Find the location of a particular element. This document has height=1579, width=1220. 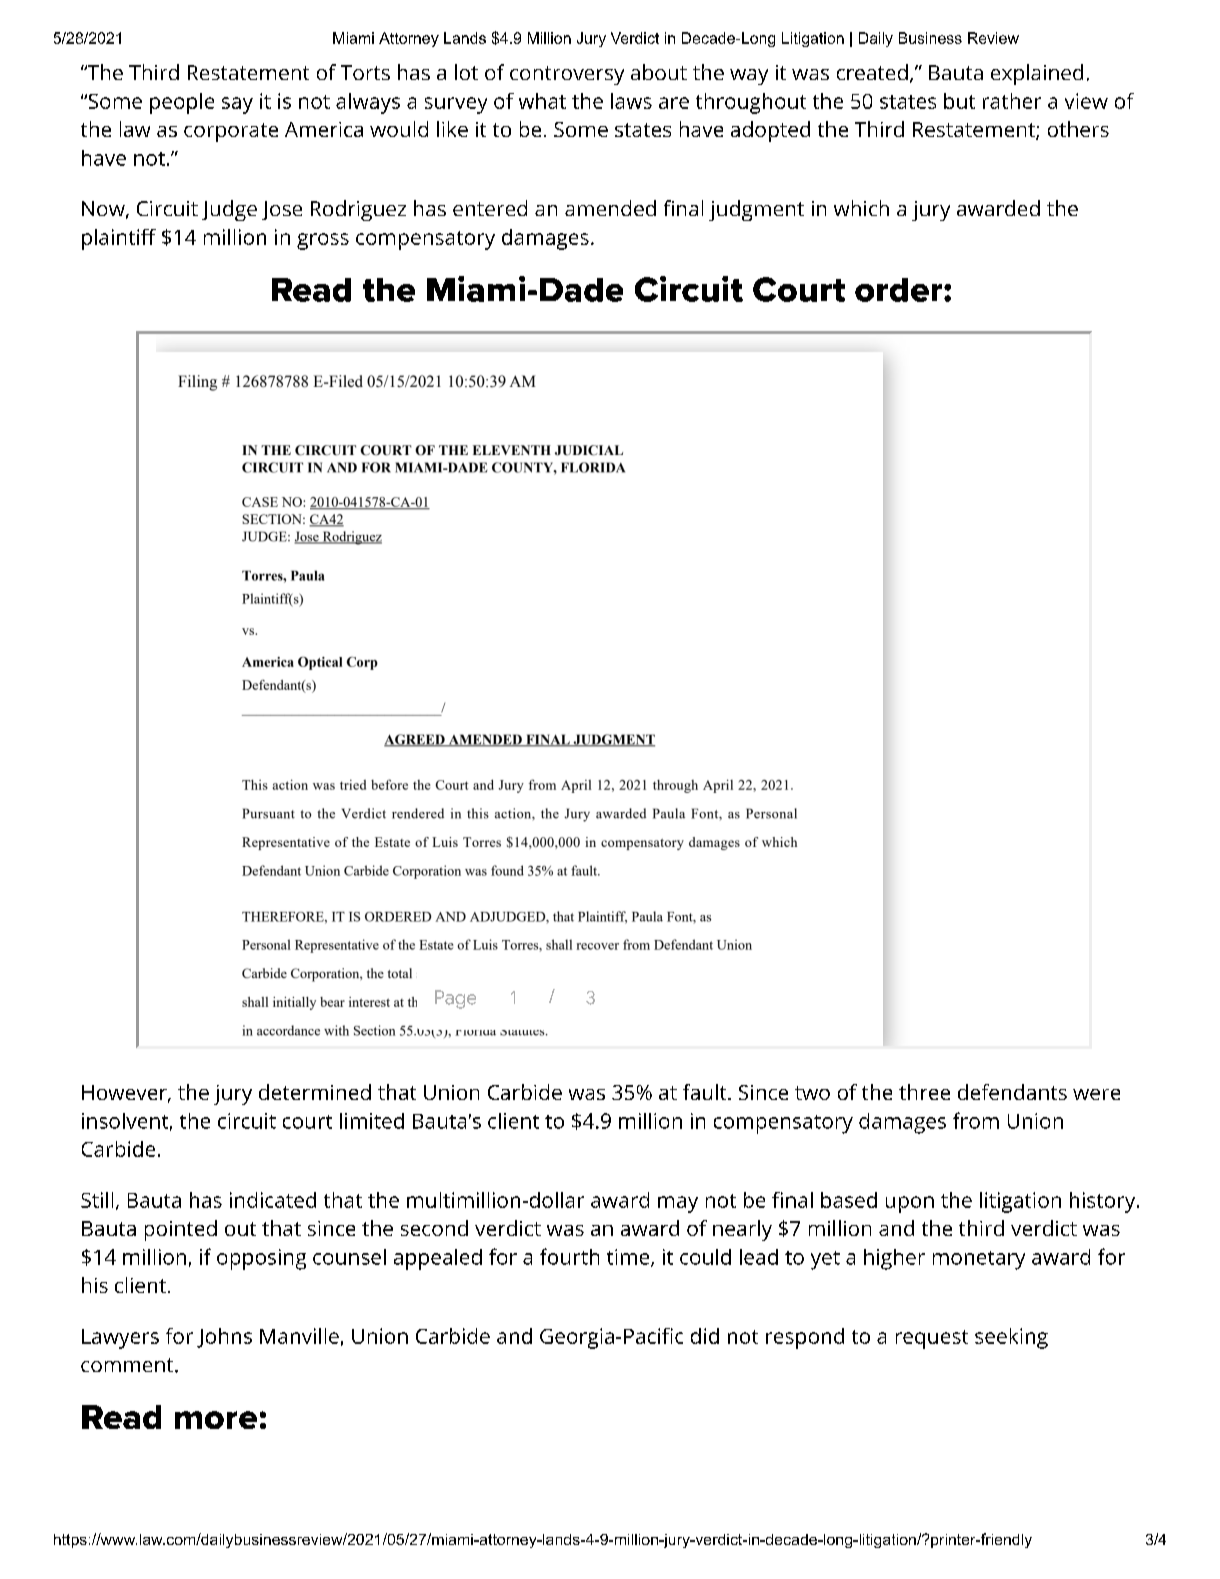

laws is located at coordinates (631, 101).
